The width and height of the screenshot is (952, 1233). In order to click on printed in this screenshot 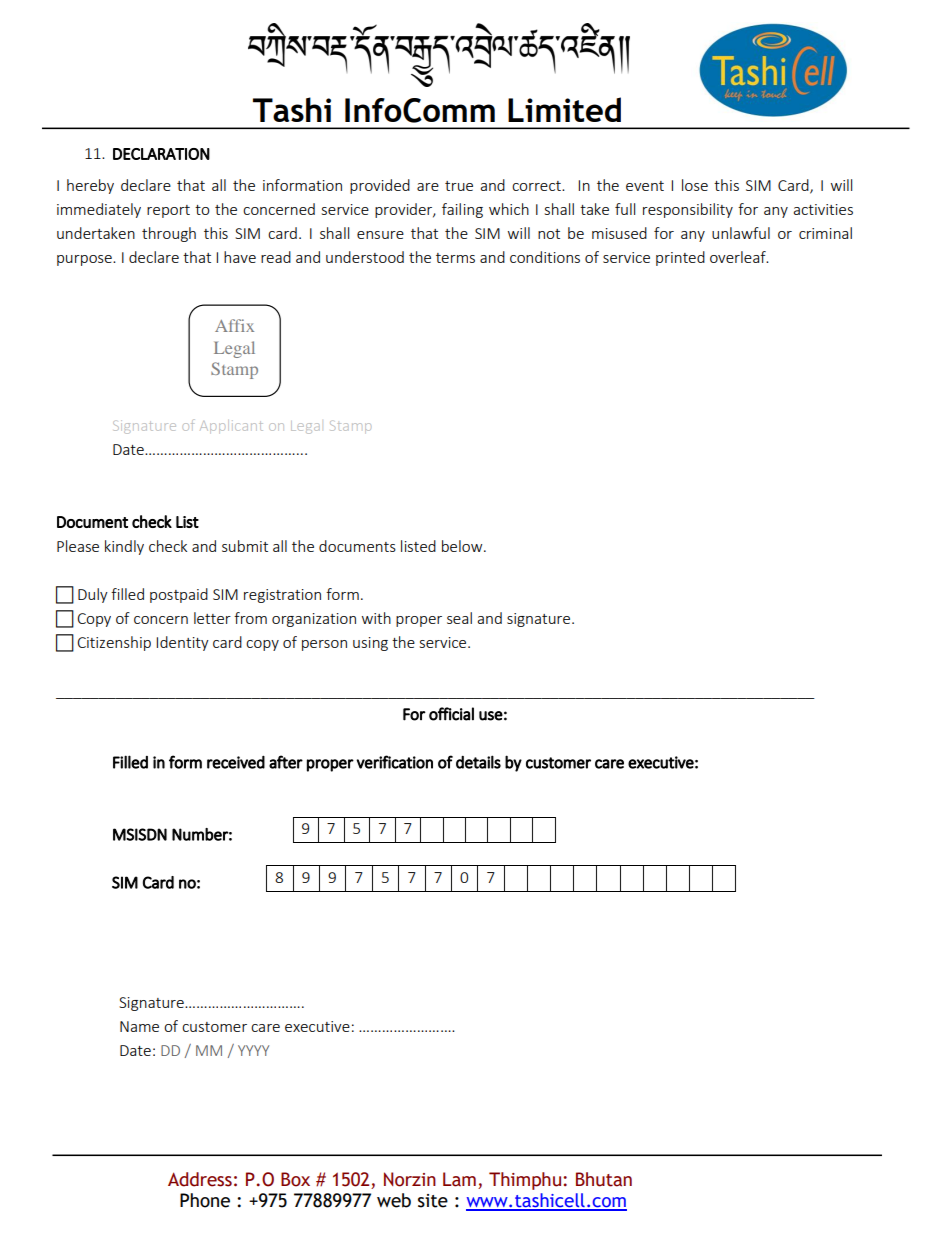, I will do `click(680, 258)`.
